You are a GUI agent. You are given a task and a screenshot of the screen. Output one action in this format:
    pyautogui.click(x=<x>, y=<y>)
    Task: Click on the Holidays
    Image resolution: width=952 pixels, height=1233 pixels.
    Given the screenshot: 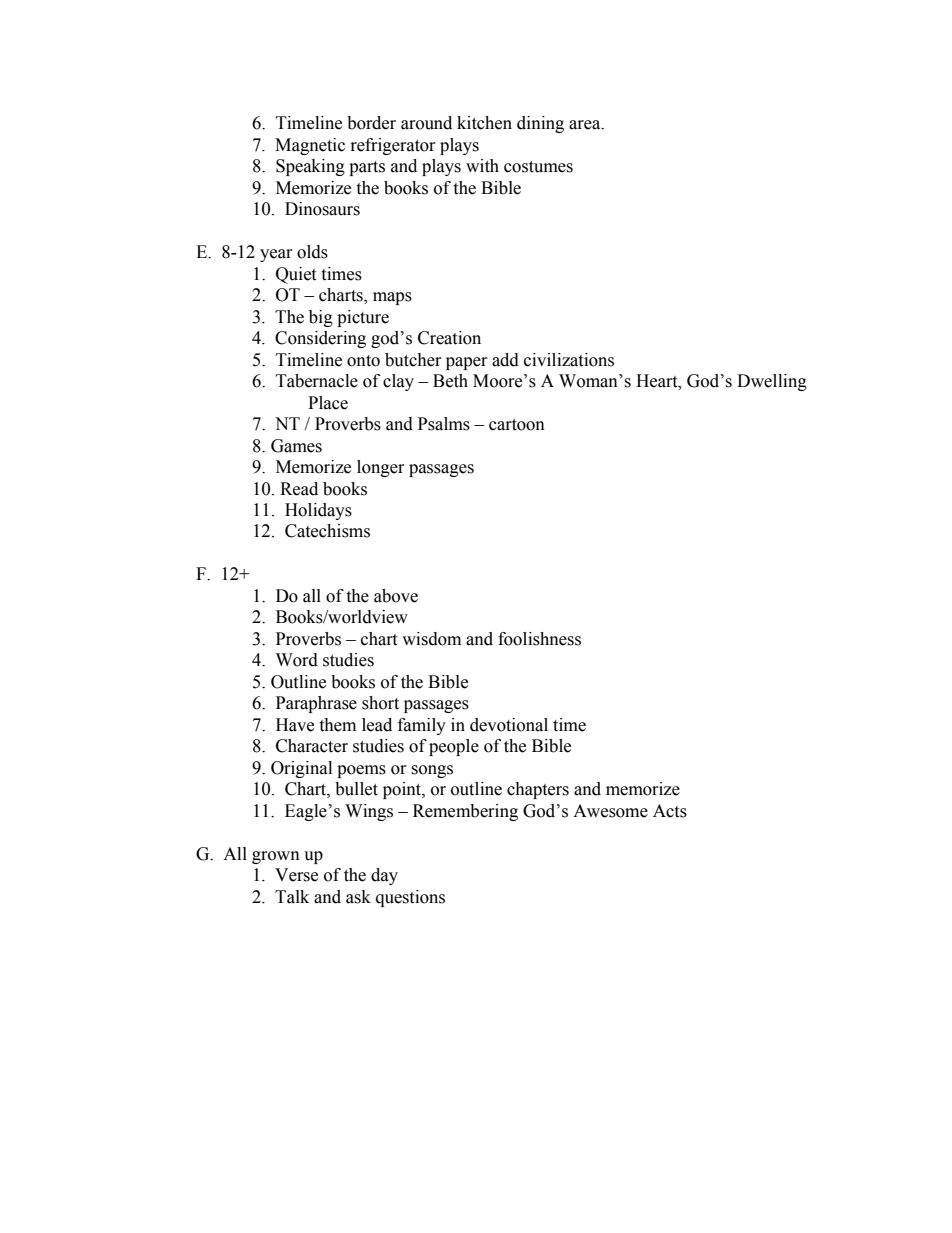 What is the action you would take?
    pyautogui.click(x=318, y=511)
